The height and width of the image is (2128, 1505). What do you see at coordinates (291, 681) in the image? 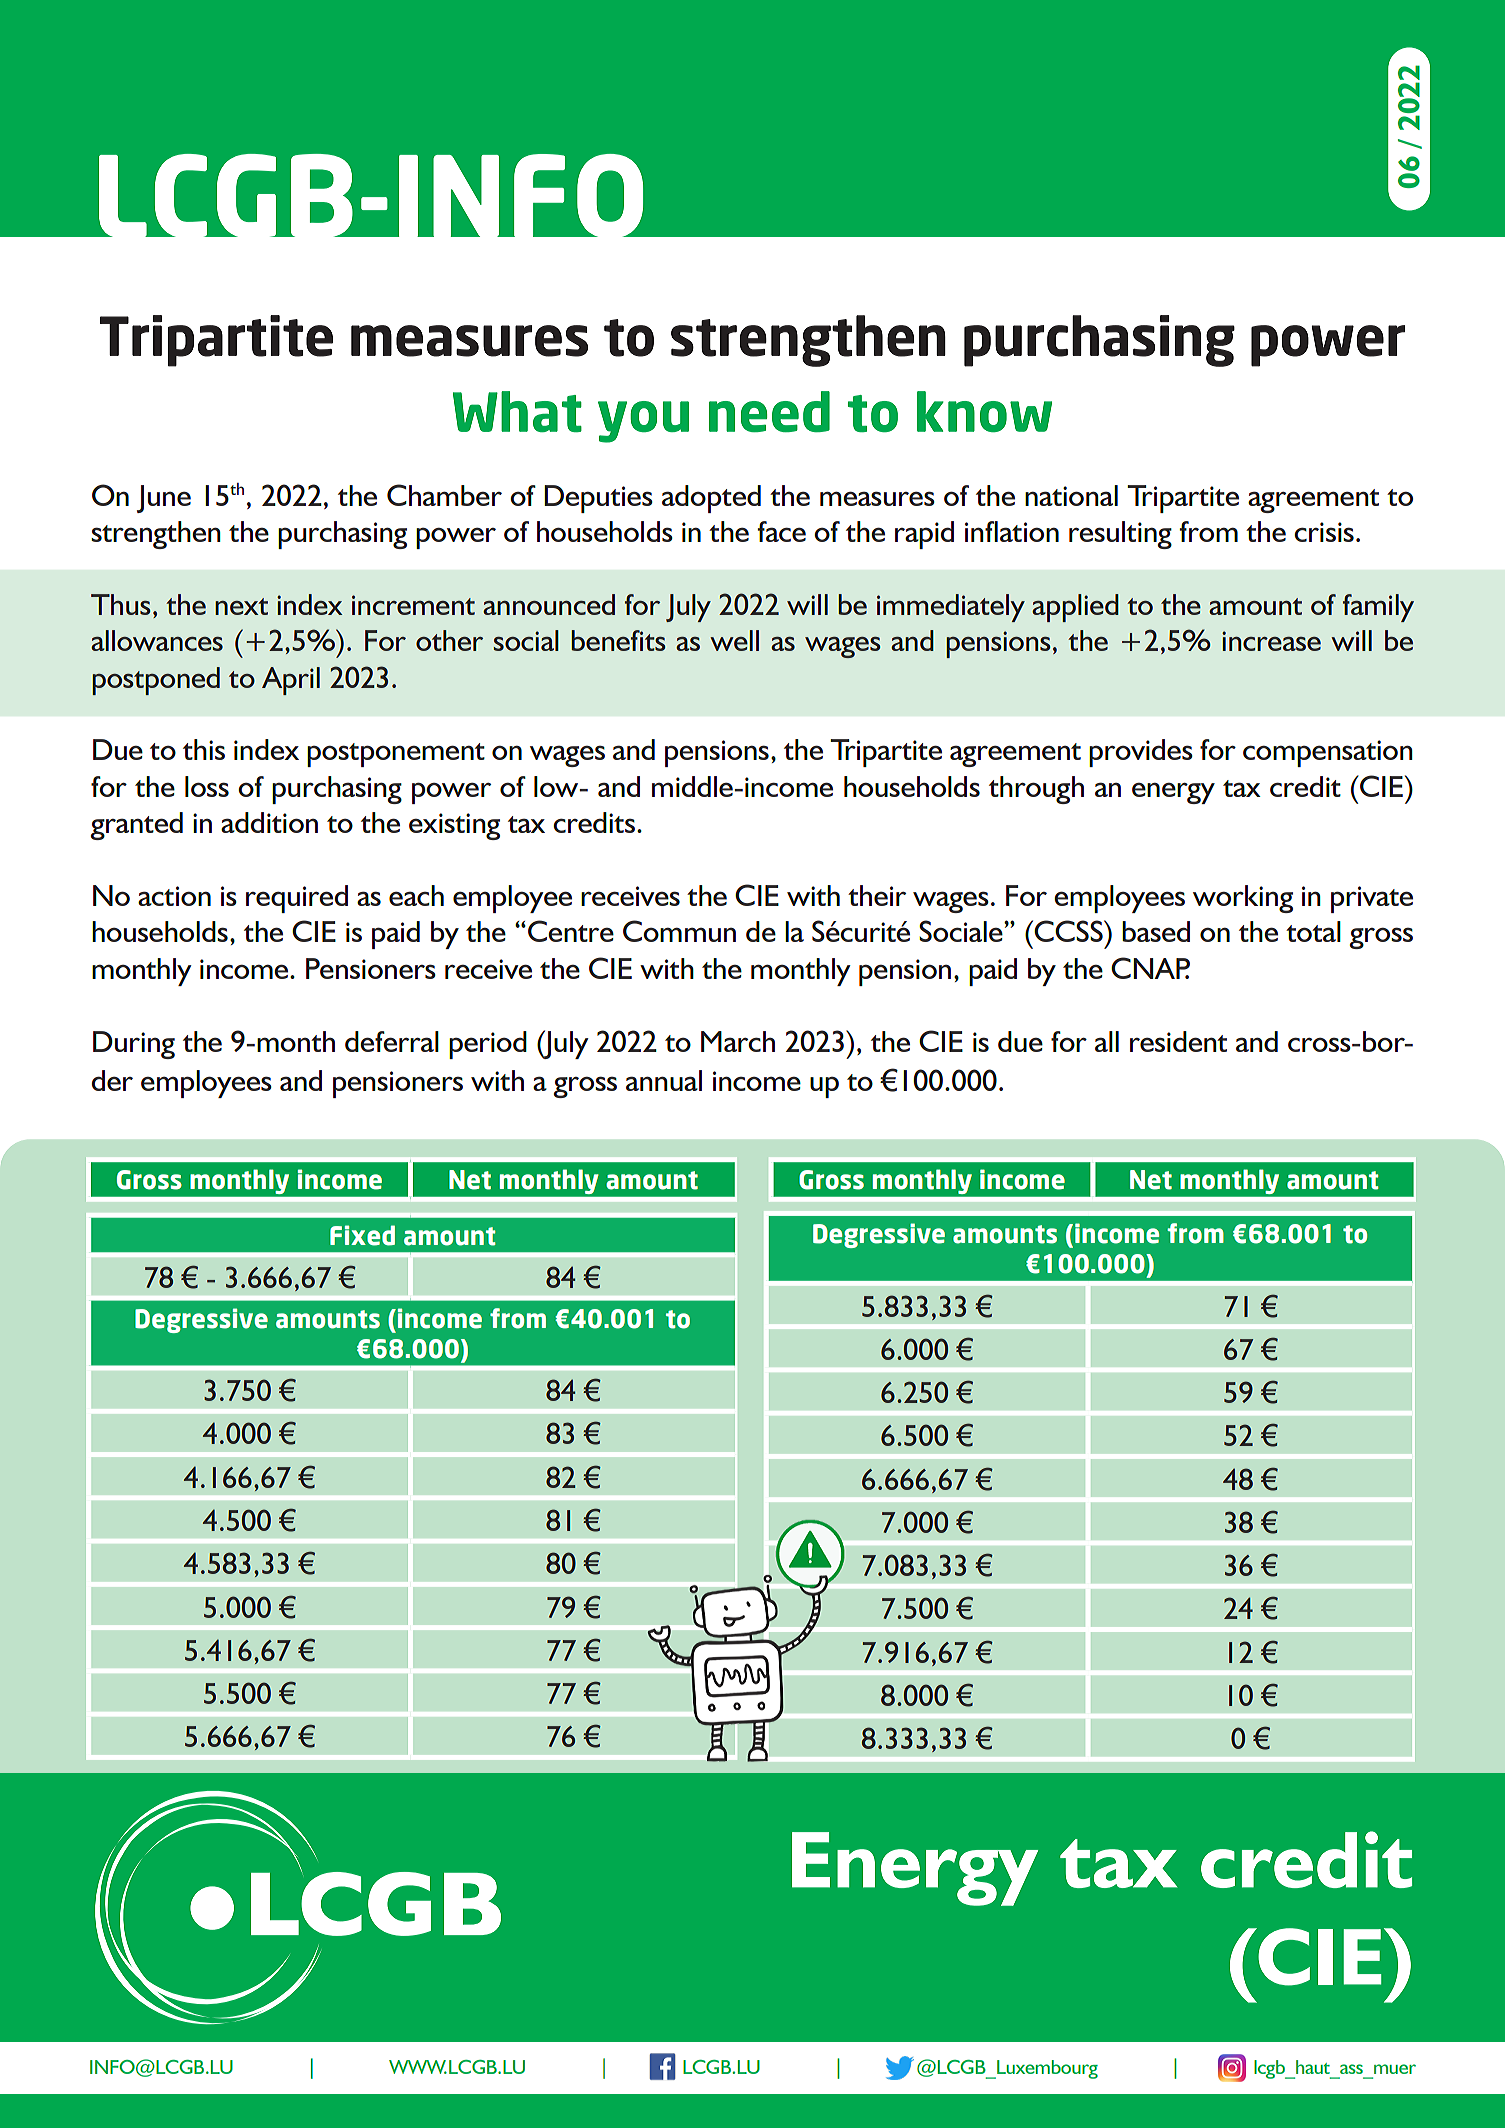
I see `April` at bounding box center [291, 681].
